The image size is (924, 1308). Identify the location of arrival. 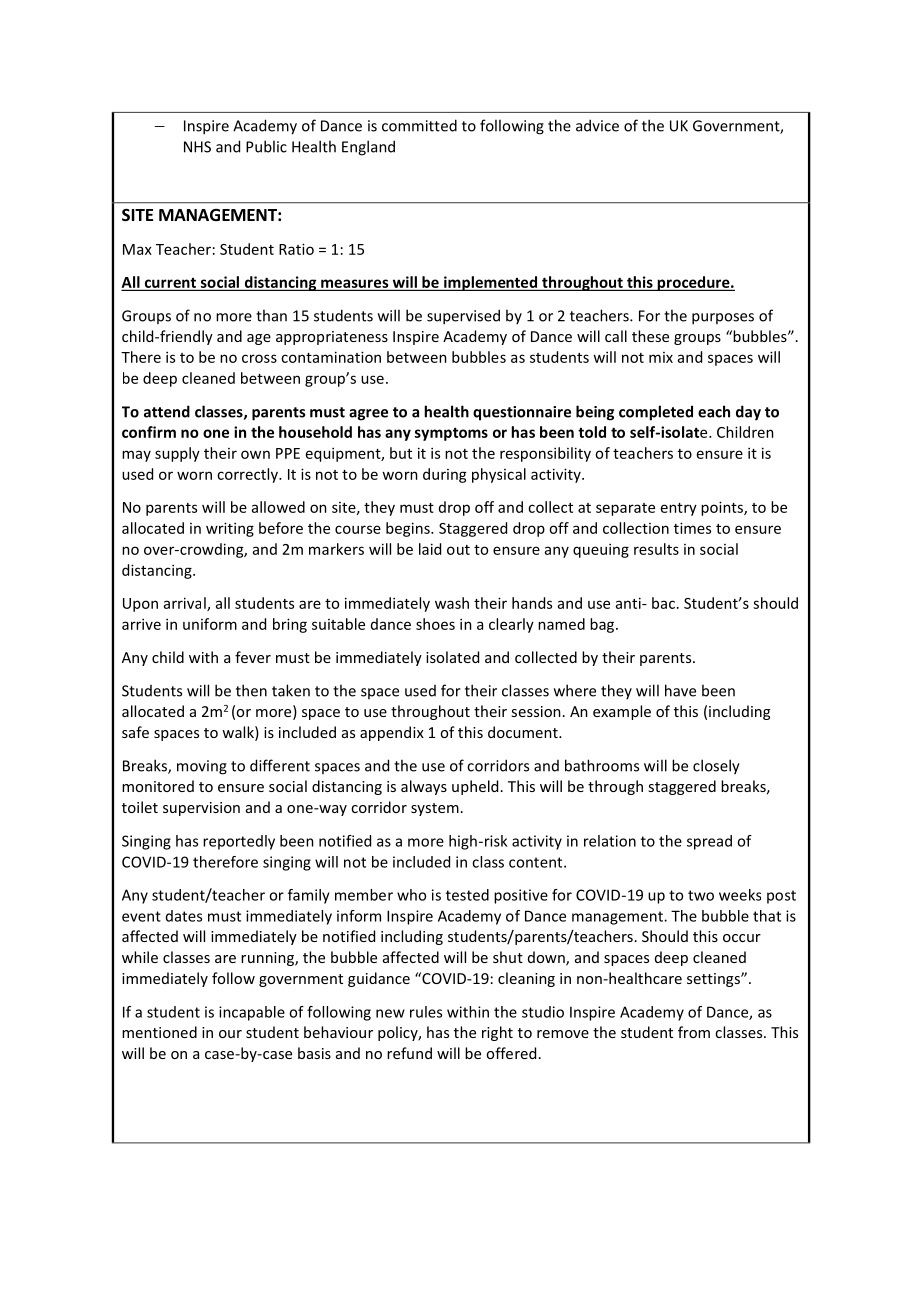
(186, 604).
